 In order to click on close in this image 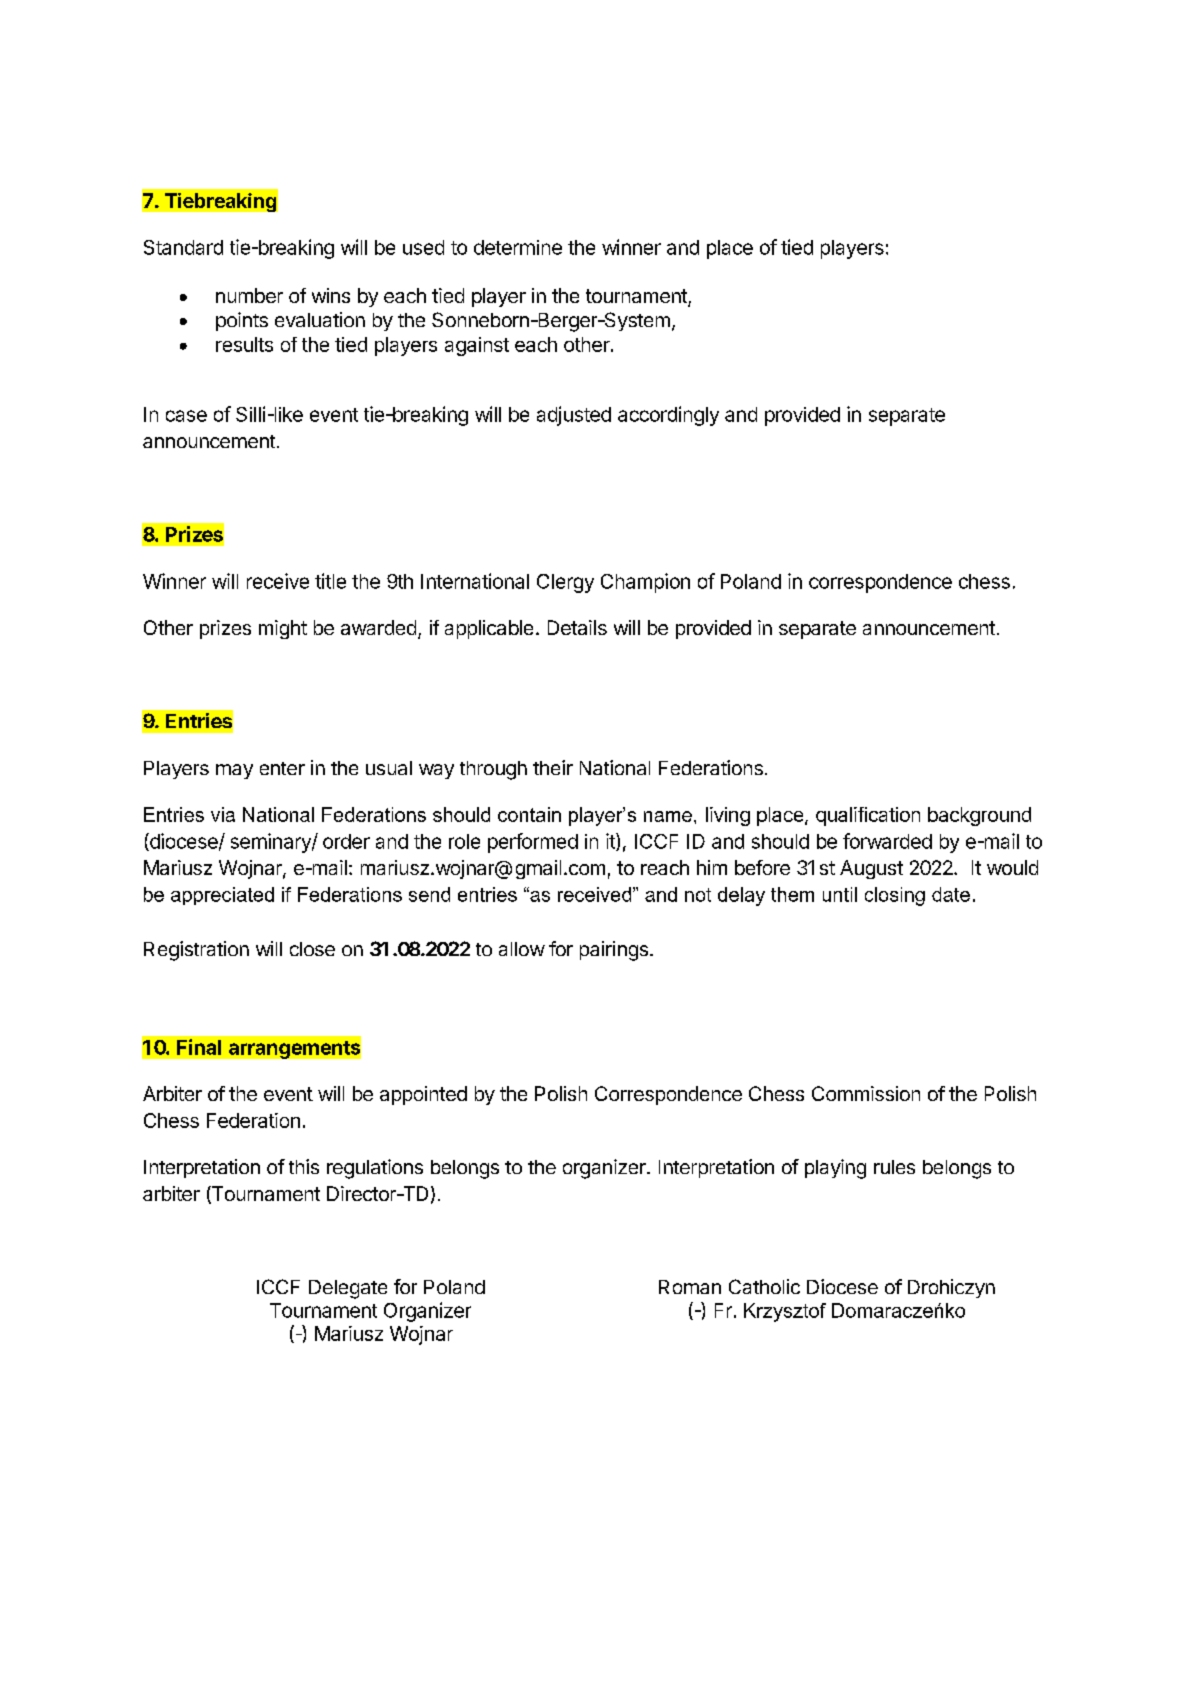, I will do `click(312, 949)`.
